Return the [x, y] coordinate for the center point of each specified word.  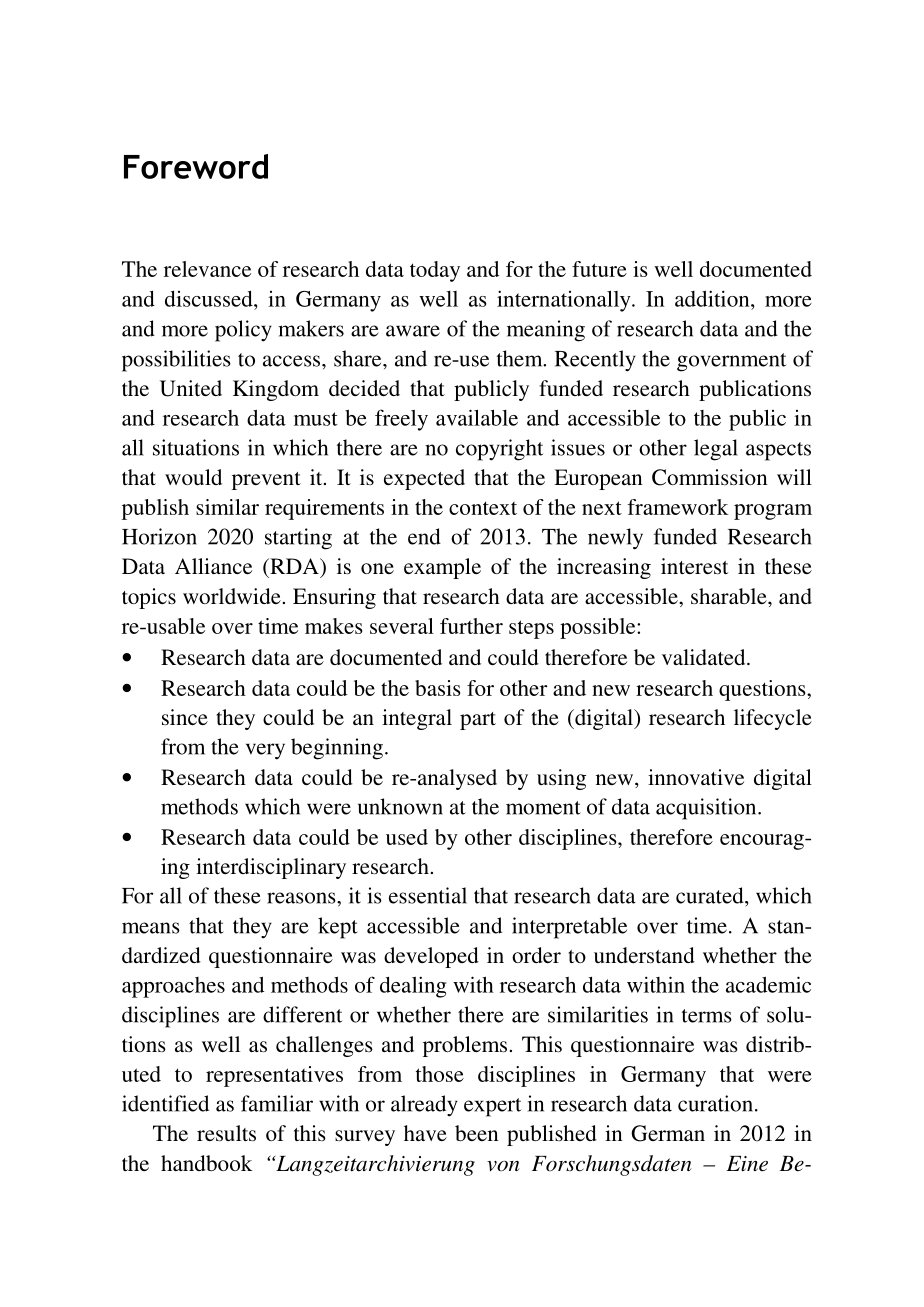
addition [713, 298]
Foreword [196, 166]
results [226, 1133]
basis [438, 688]
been [477, 1133]
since [185, 717]
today [435, 271]
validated [705, 657]
